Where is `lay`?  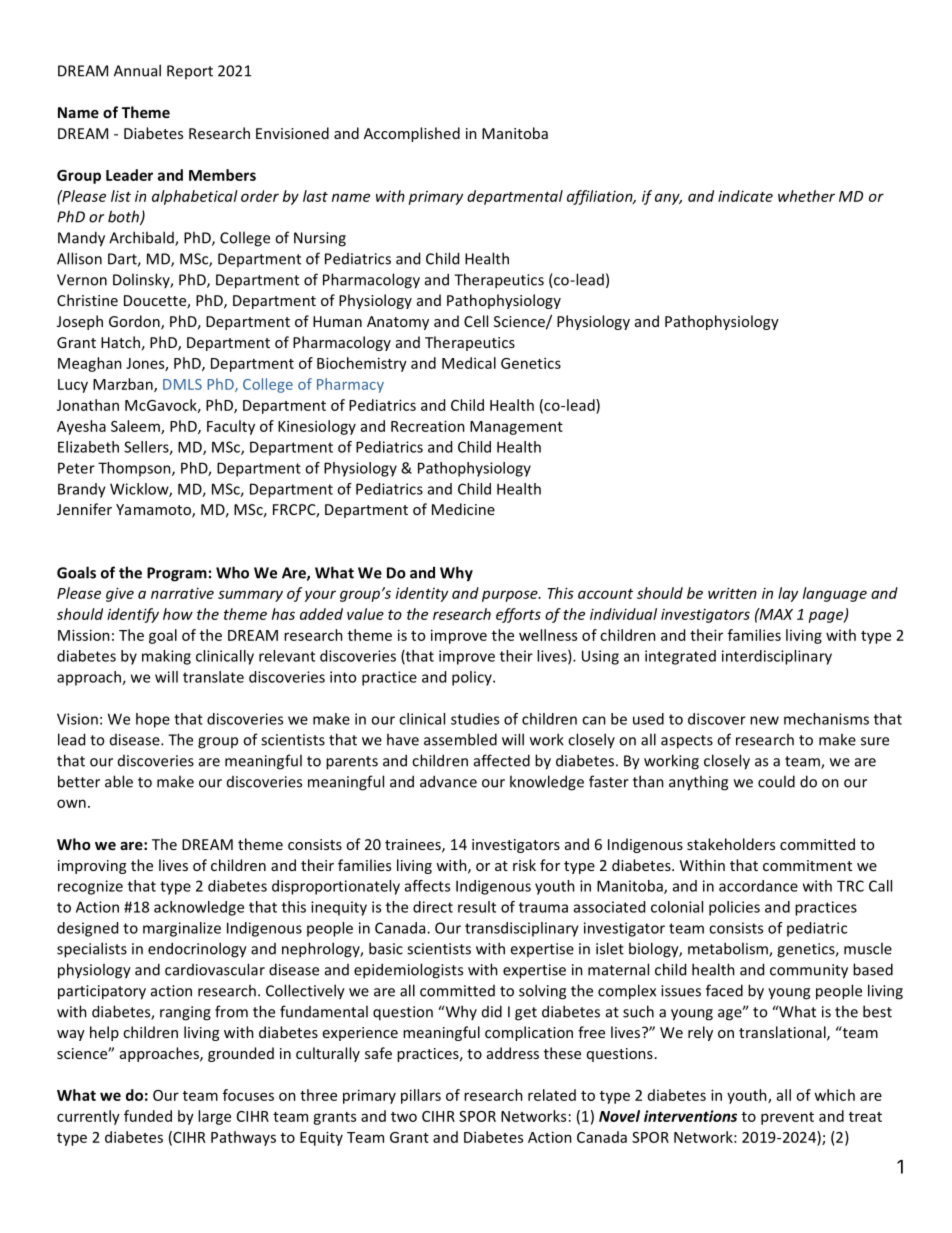 lay is located at coordinates (788, 594).
